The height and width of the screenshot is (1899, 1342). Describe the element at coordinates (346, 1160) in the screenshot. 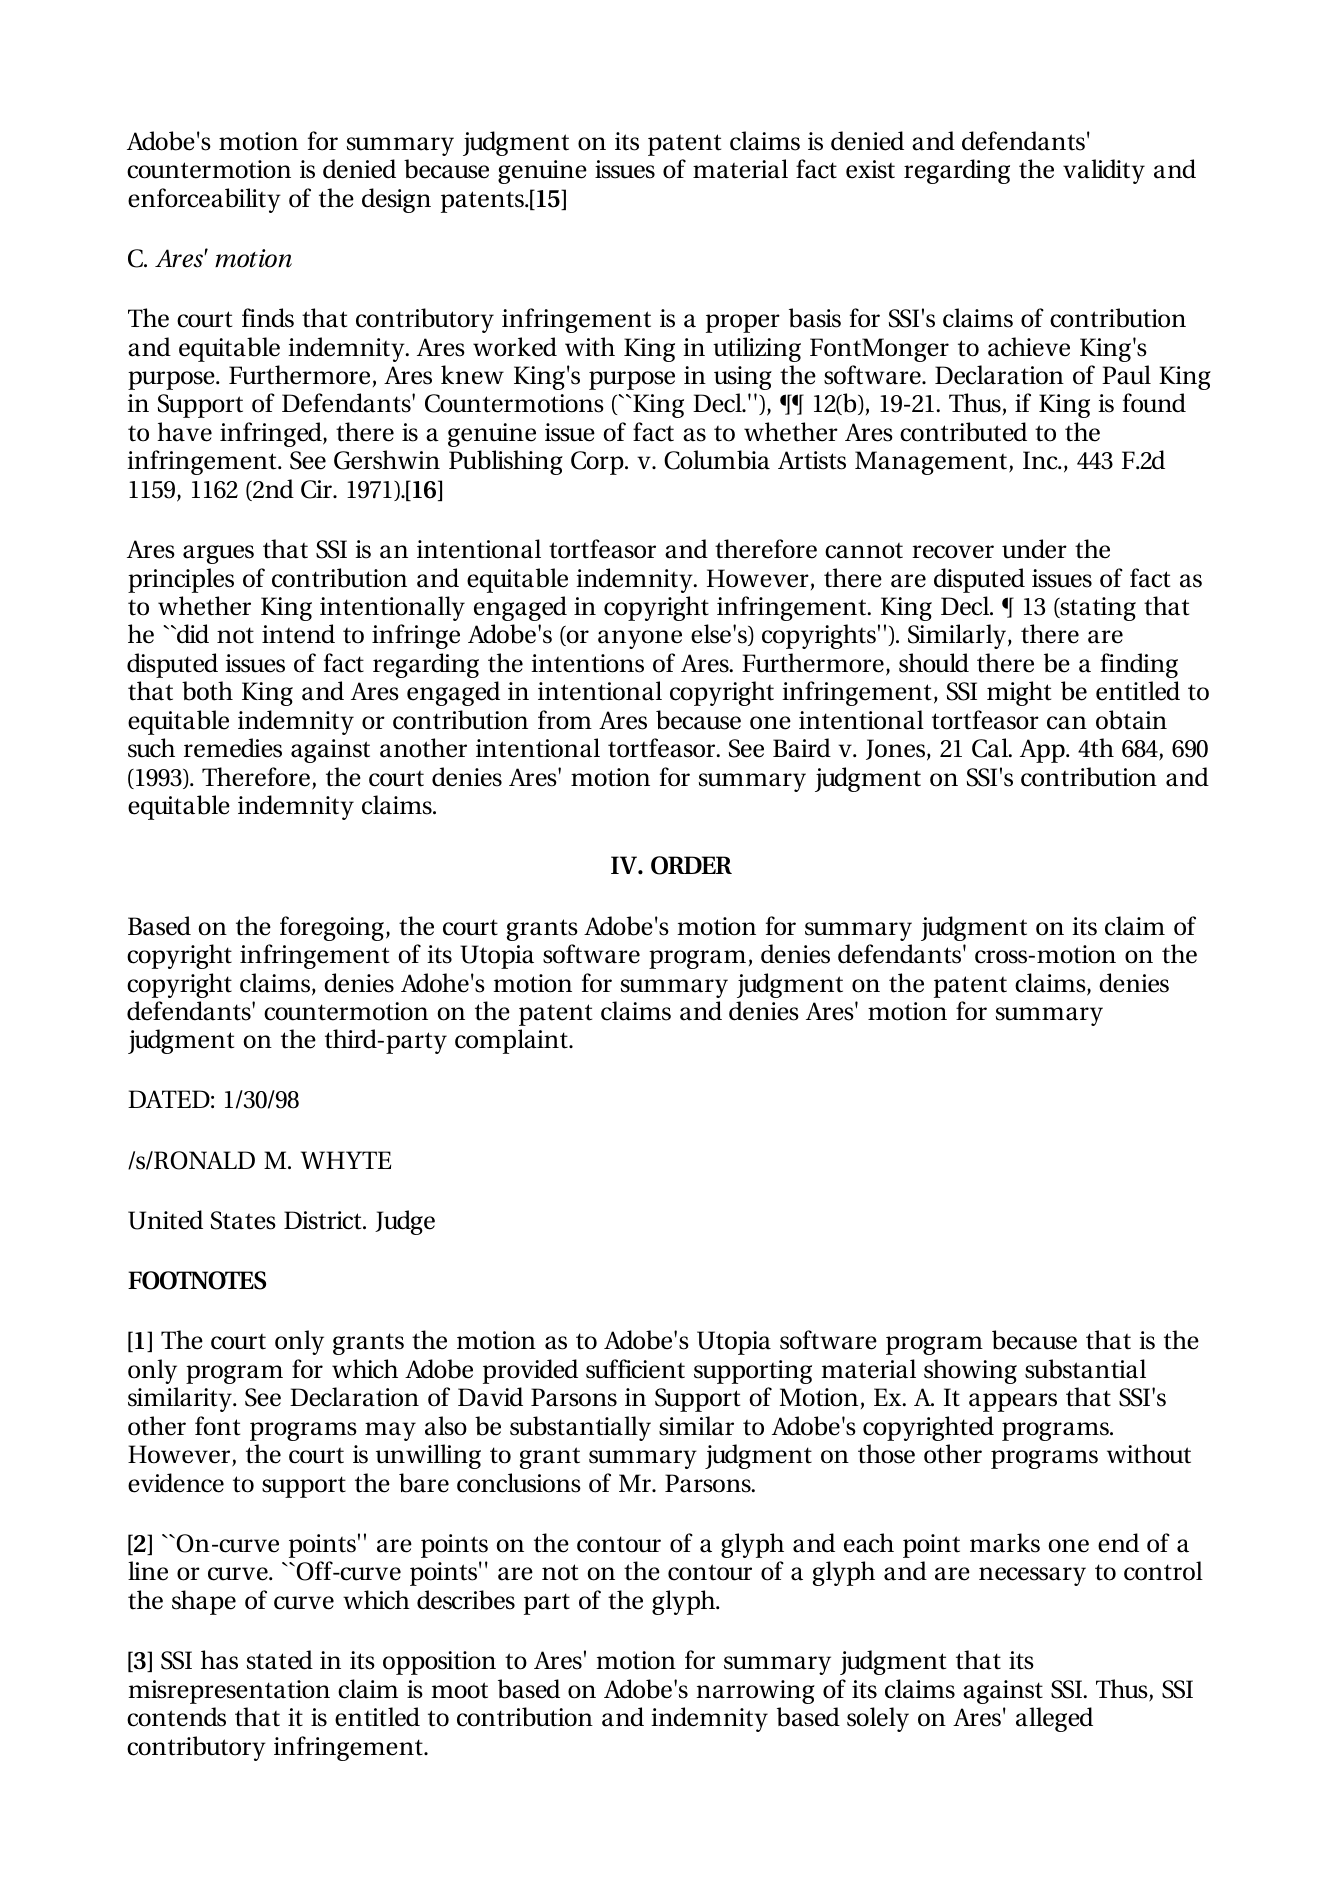

I see `WHYTE` at that location.
